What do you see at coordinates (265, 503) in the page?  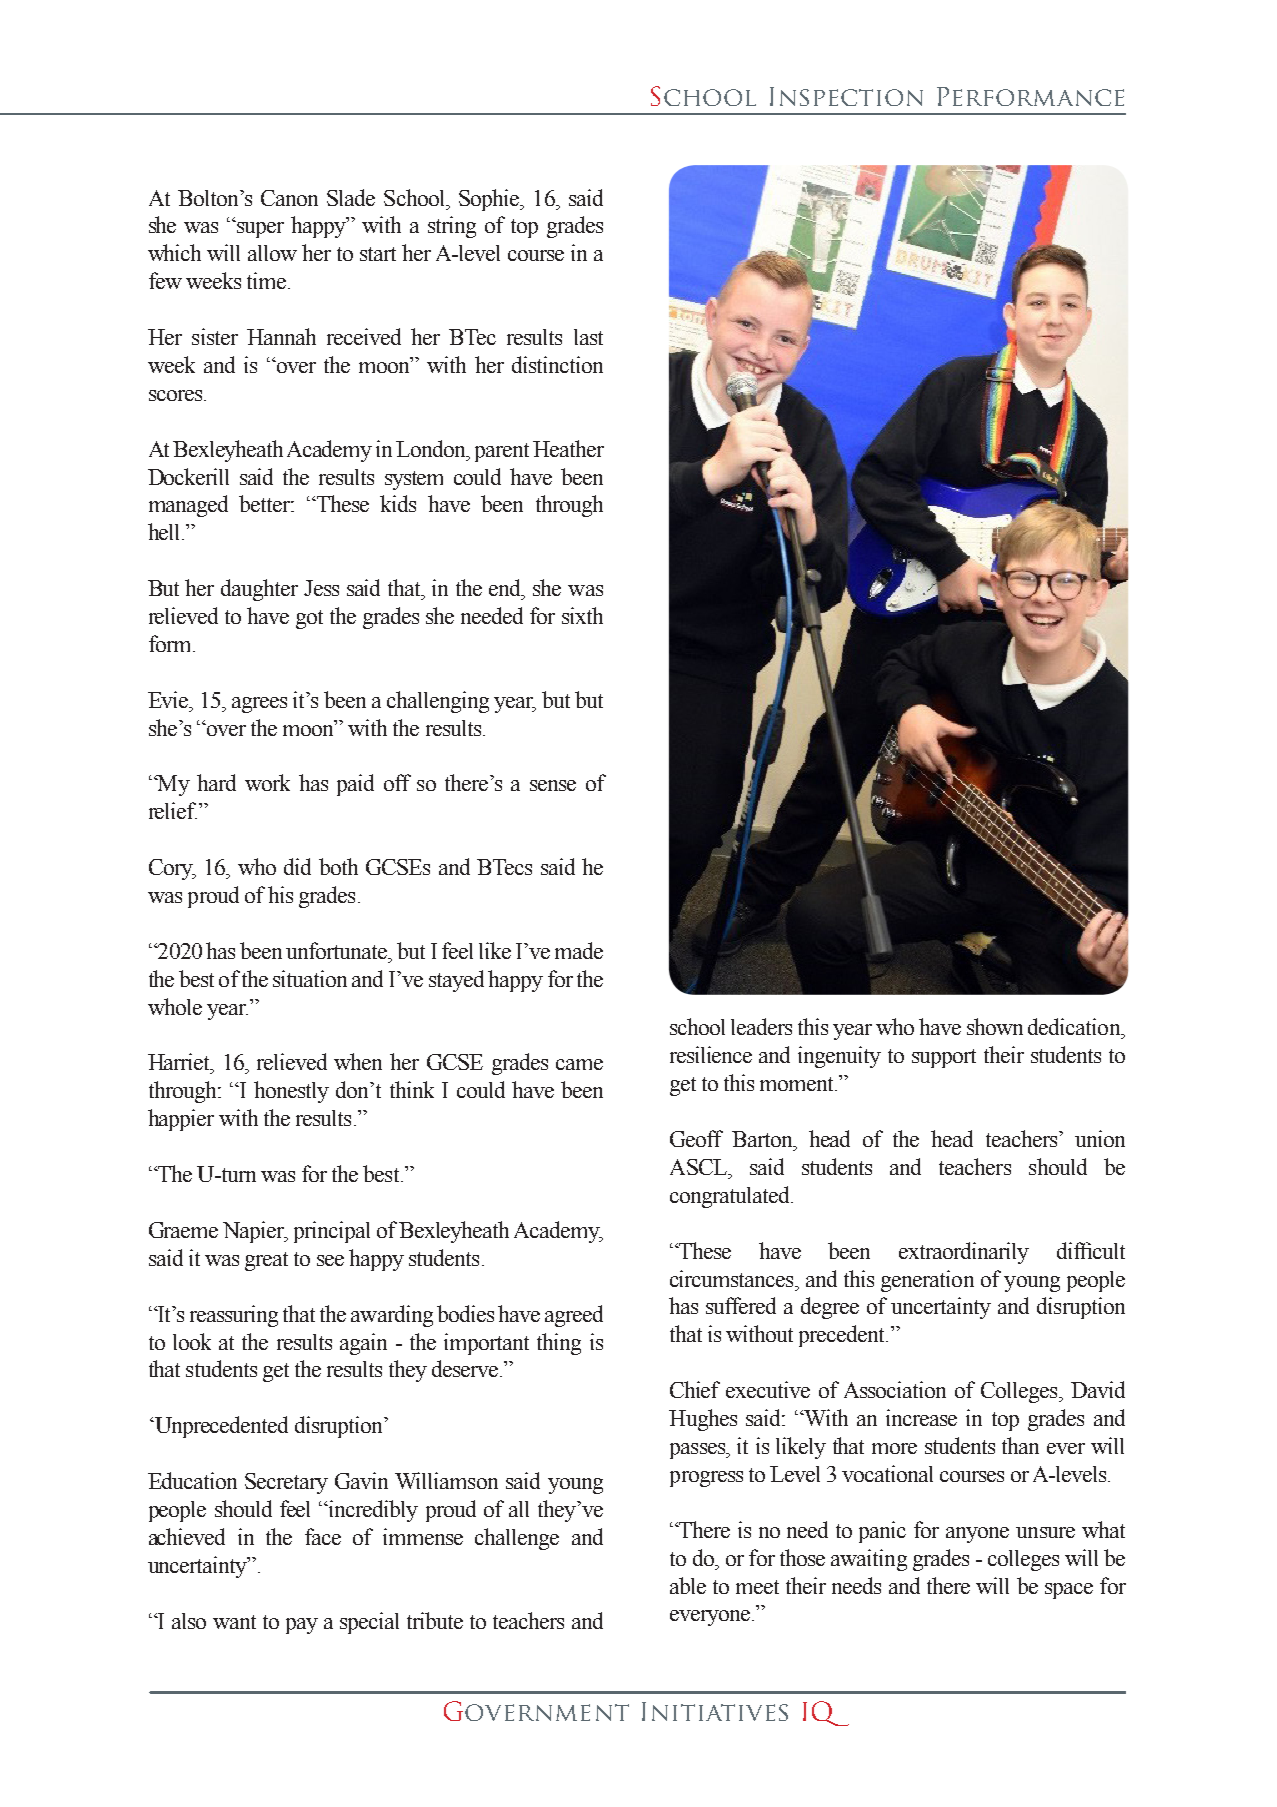 I see `better` at bounding box center [265, 503].
